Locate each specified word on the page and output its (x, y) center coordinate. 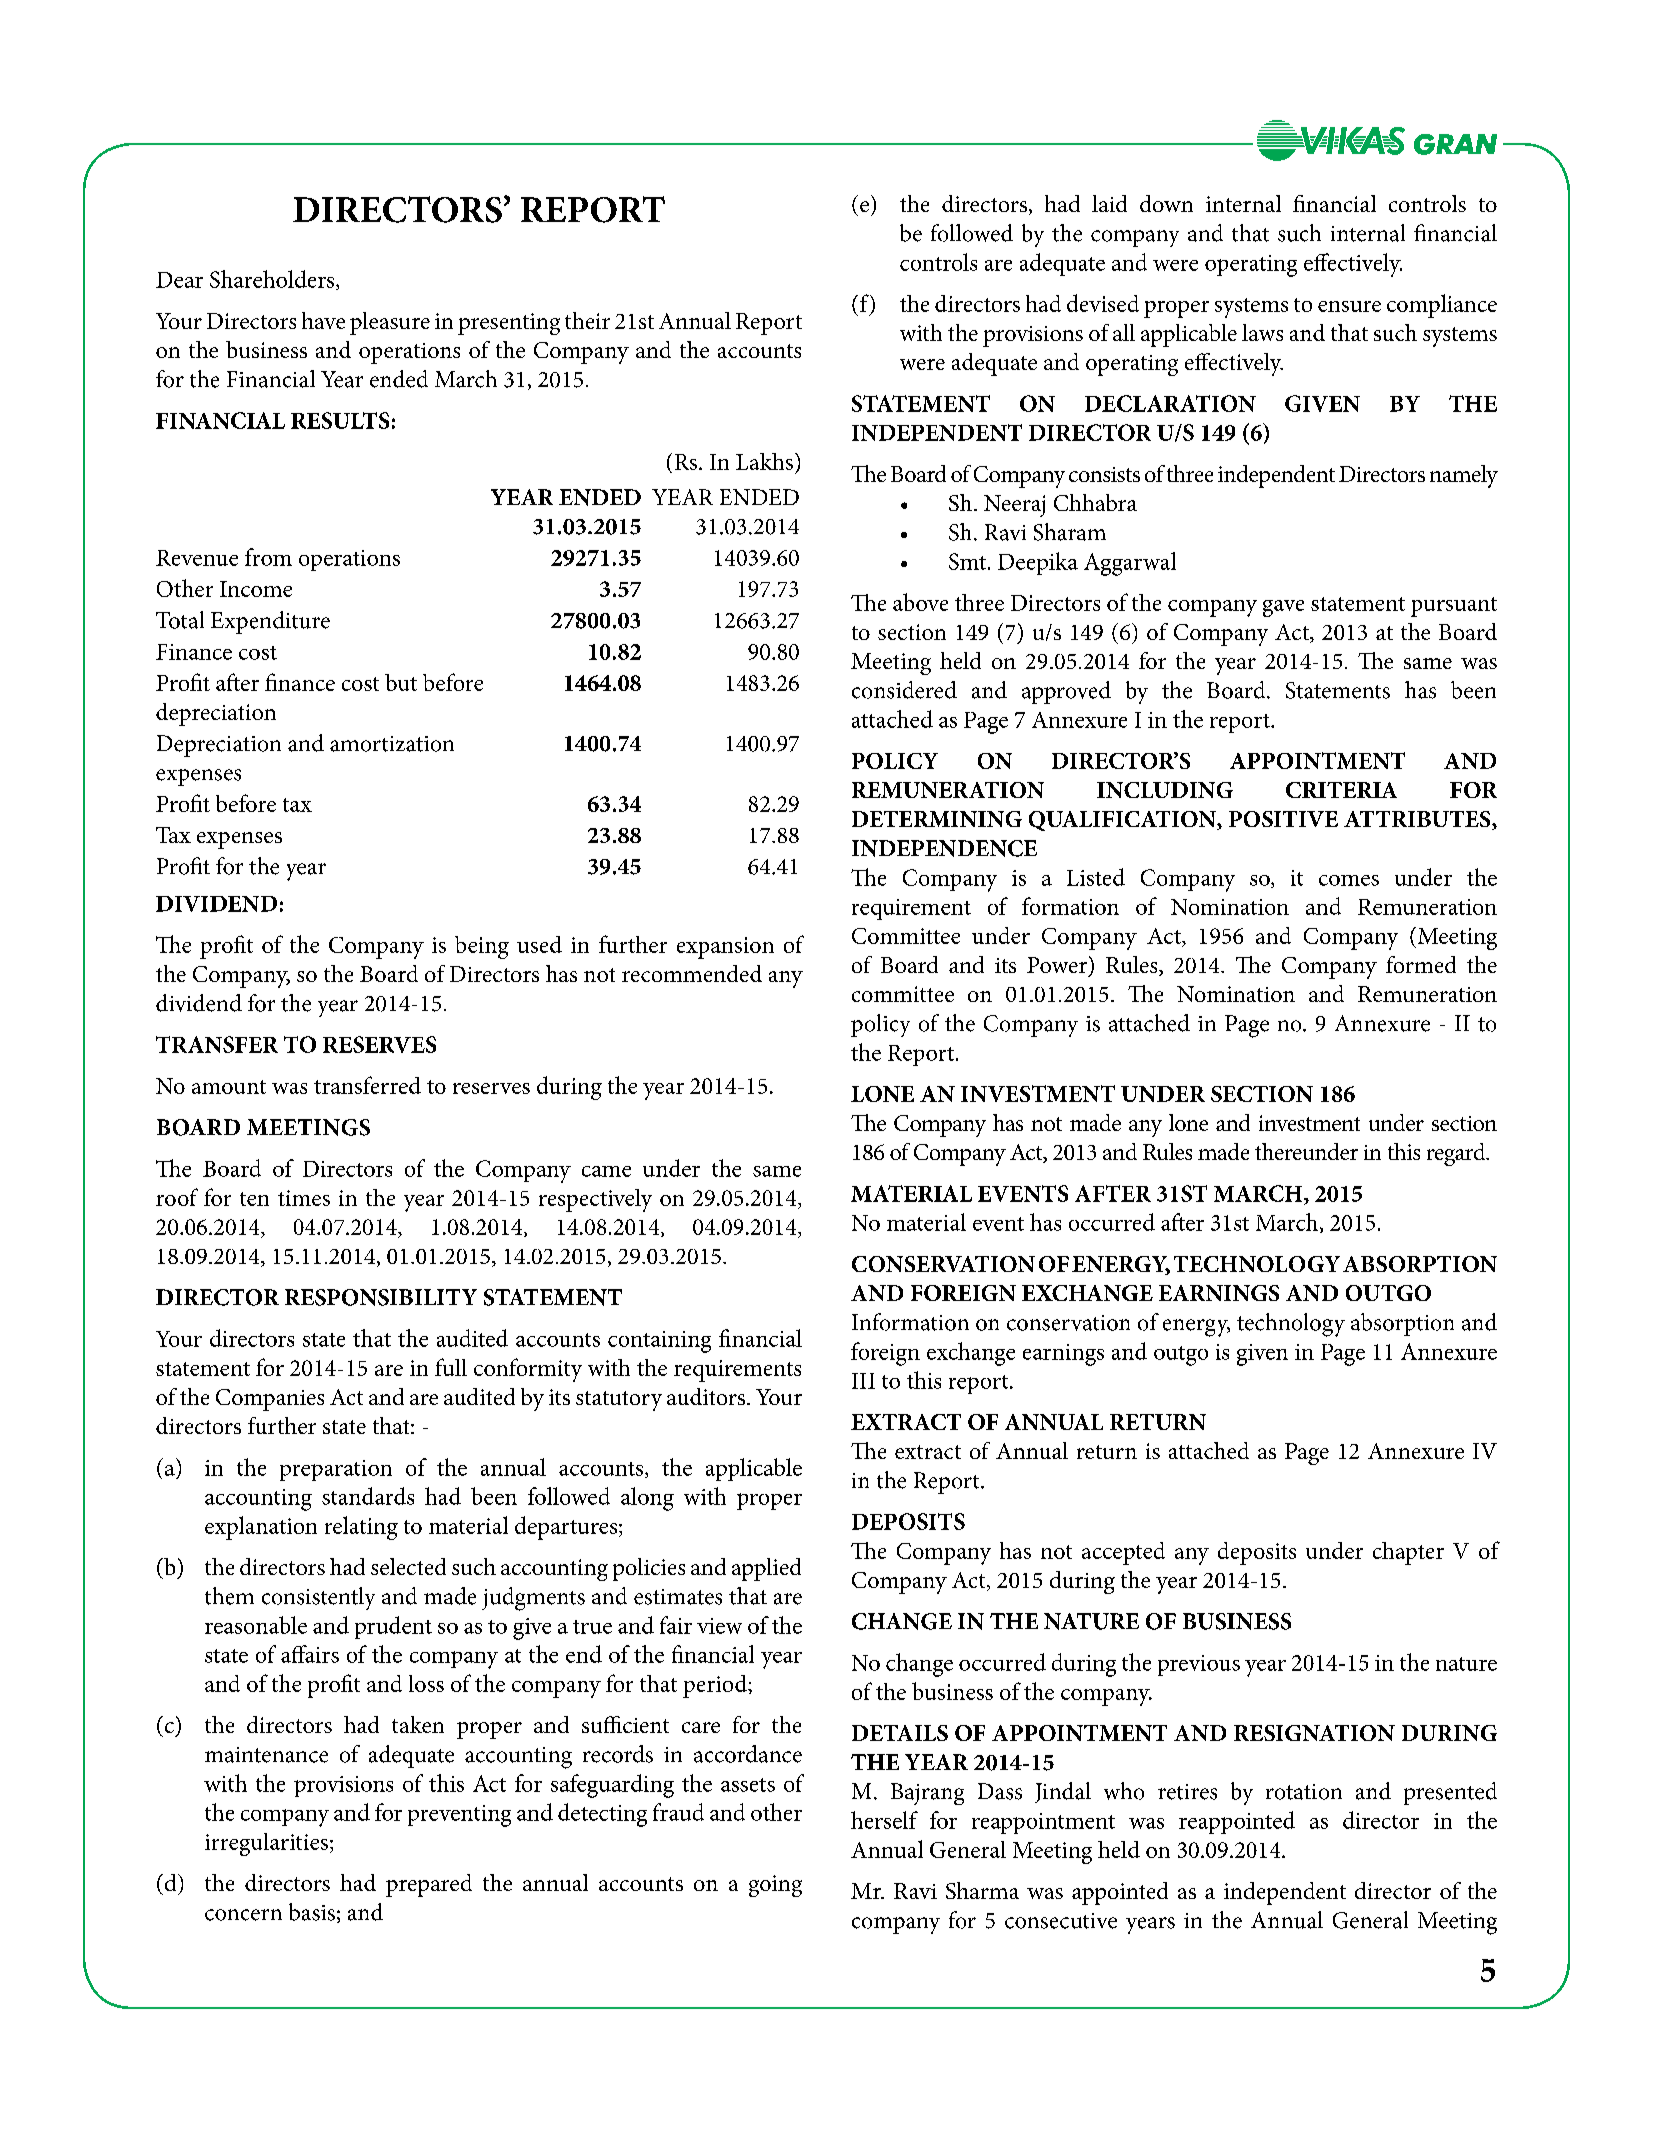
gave (1283, 608)
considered (904, 690)
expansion (725, 948)
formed (1421, 964)
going (775, 1886)
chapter (1408, 1553)
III (863, 1381)
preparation (336, 1470)
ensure (1349, 306)
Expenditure (270, 622)
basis (312, 1912)
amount (229, 1087)
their (587, 320)
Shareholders (273, 280)
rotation (1304, 1792)
